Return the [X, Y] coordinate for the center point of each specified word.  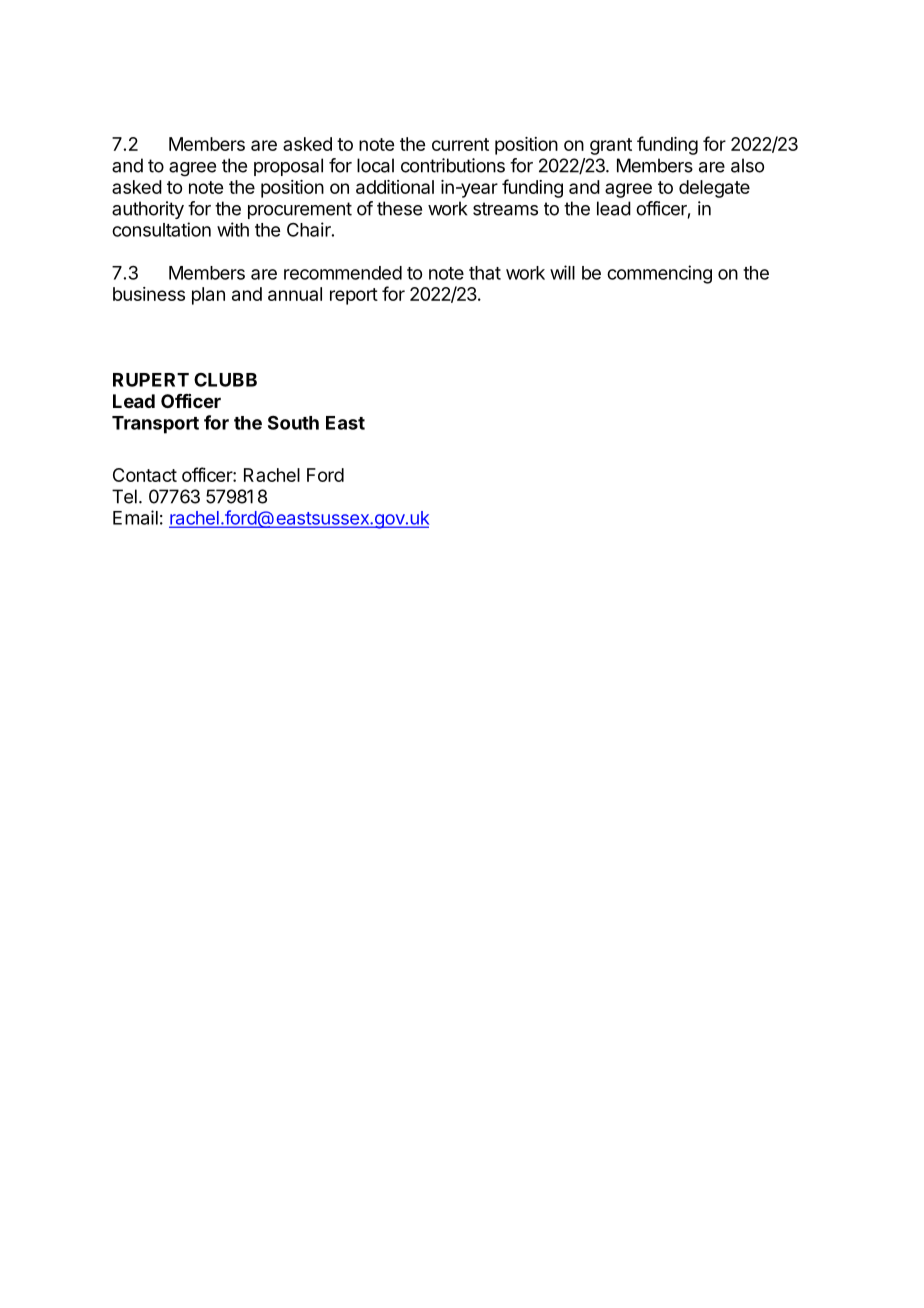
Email [135, 517]
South [293, 422]
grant [611, 146]
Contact [145, 475]
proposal [288, 167]
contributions [453, 165]
